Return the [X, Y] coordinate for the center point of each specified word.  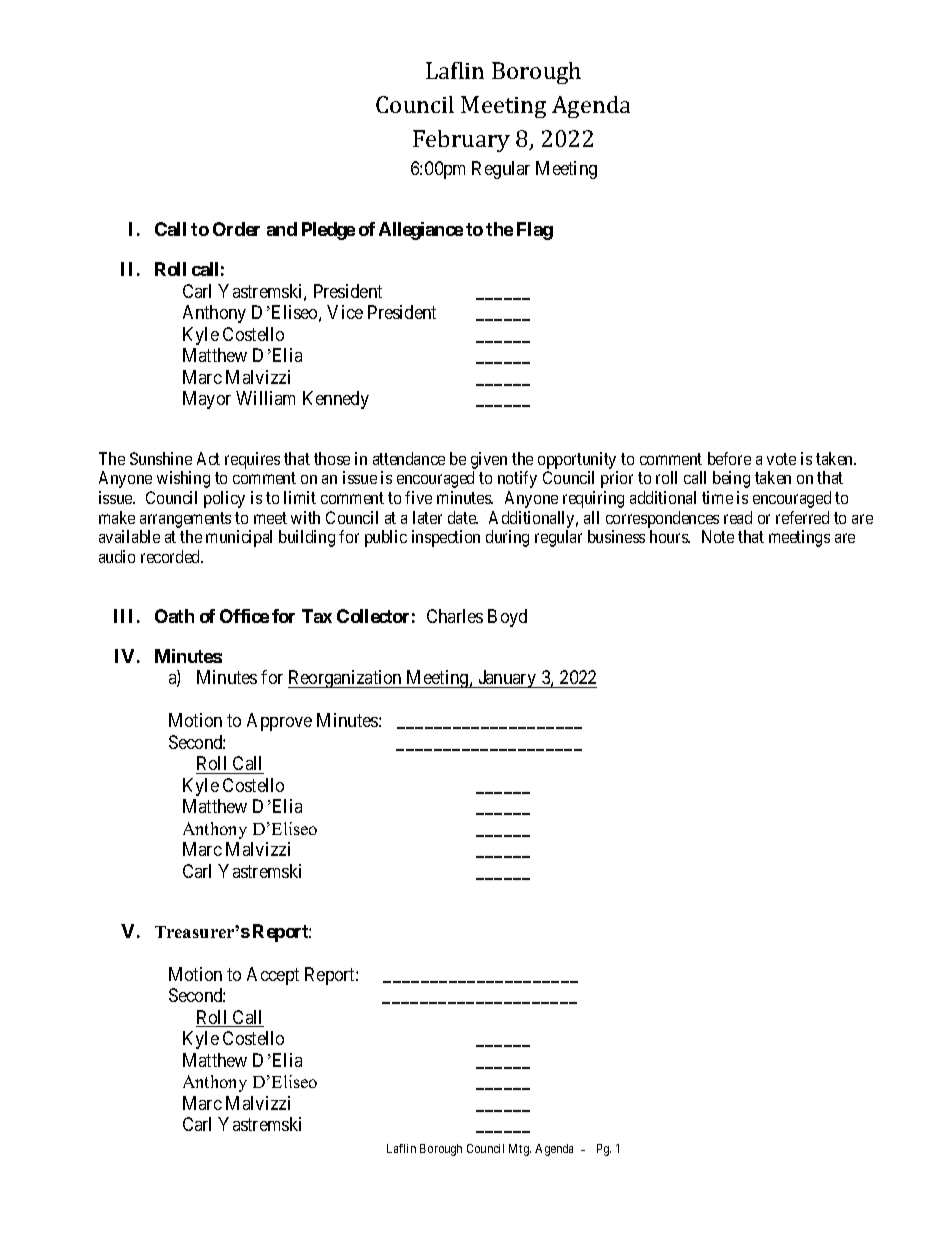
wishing [183, 479]
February [461, 141]
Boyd [507, 618]
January [507, 679]
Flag [535, 231]
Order [236, 229]
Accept [273, 976]
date [463, 517]
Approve [279, 722]
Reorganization [346, 679]
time [717, 497]
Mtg [520, 1150]
